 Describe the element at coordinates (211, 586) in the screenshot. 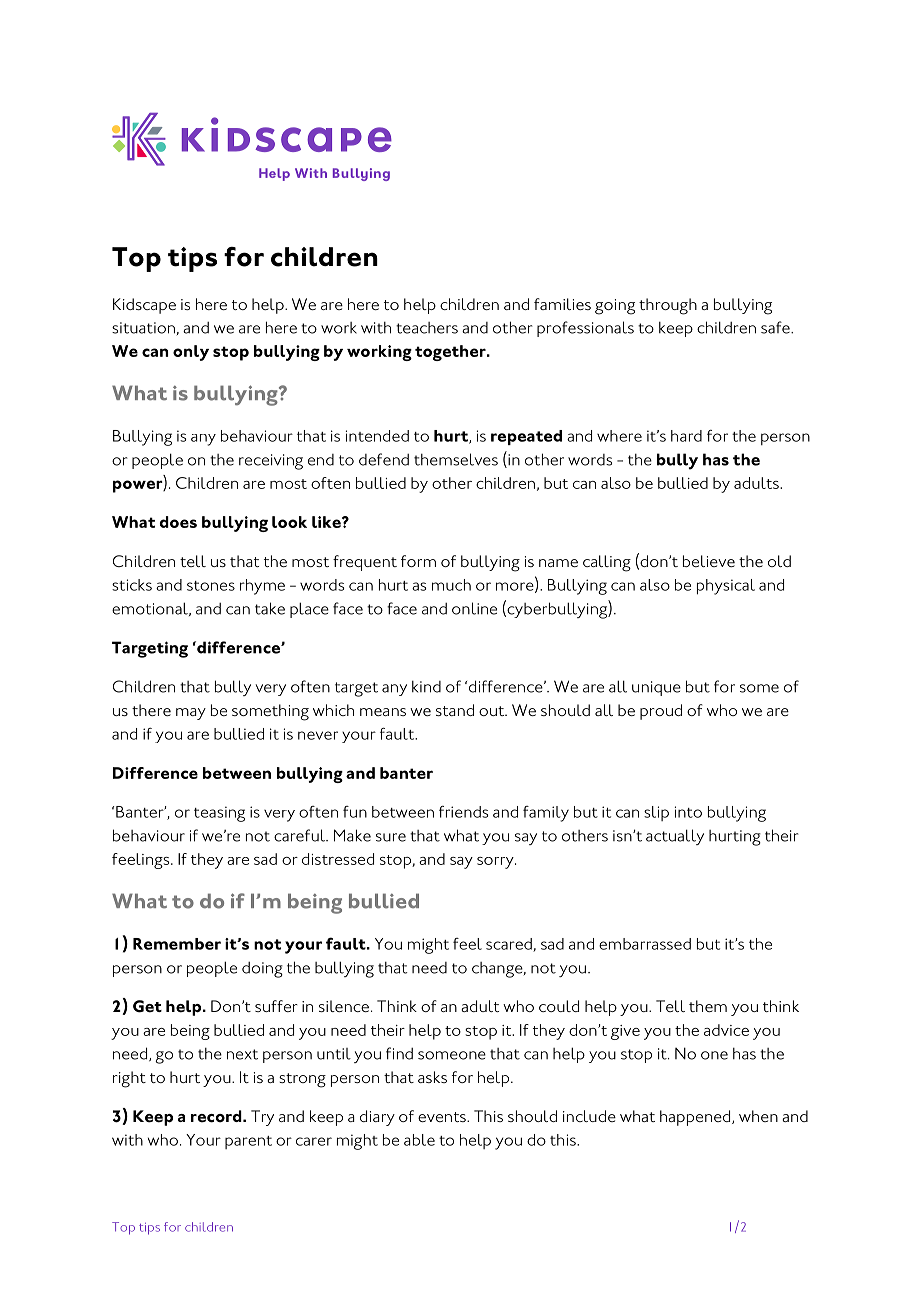

I see `stones` at that location.
